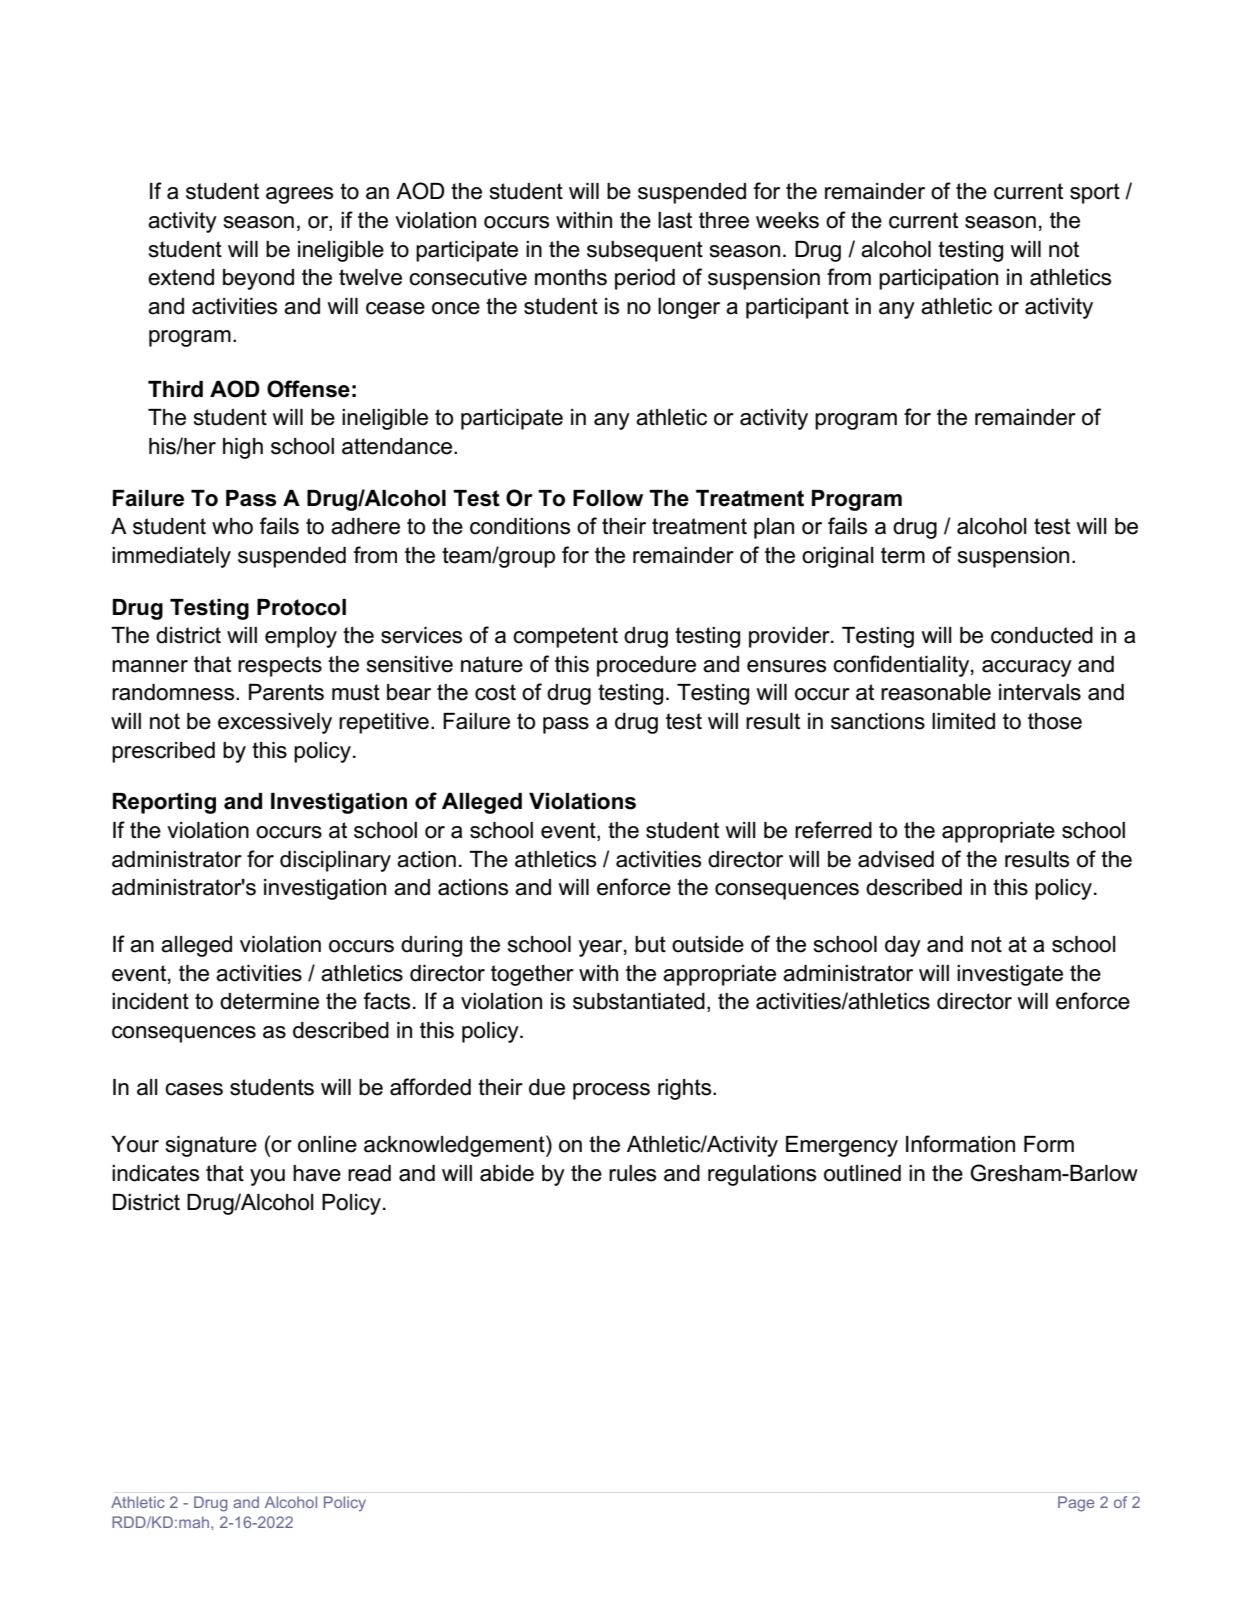 The image size is (1250, 1618). I want to click on participation, so click(938, 279).
